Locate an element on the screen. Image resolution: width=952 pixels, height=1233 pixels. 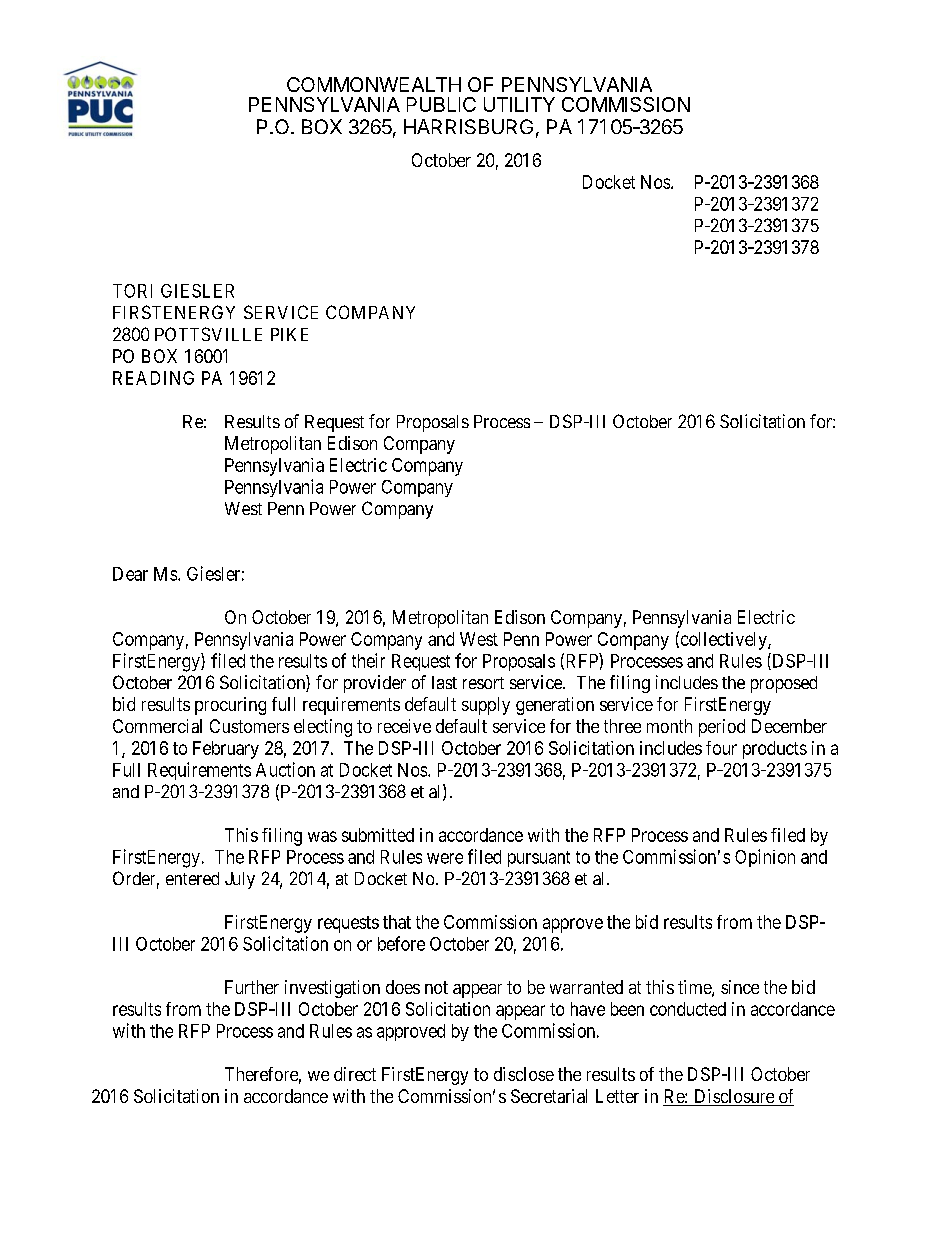
entered is located at coordinates (192, 878).
